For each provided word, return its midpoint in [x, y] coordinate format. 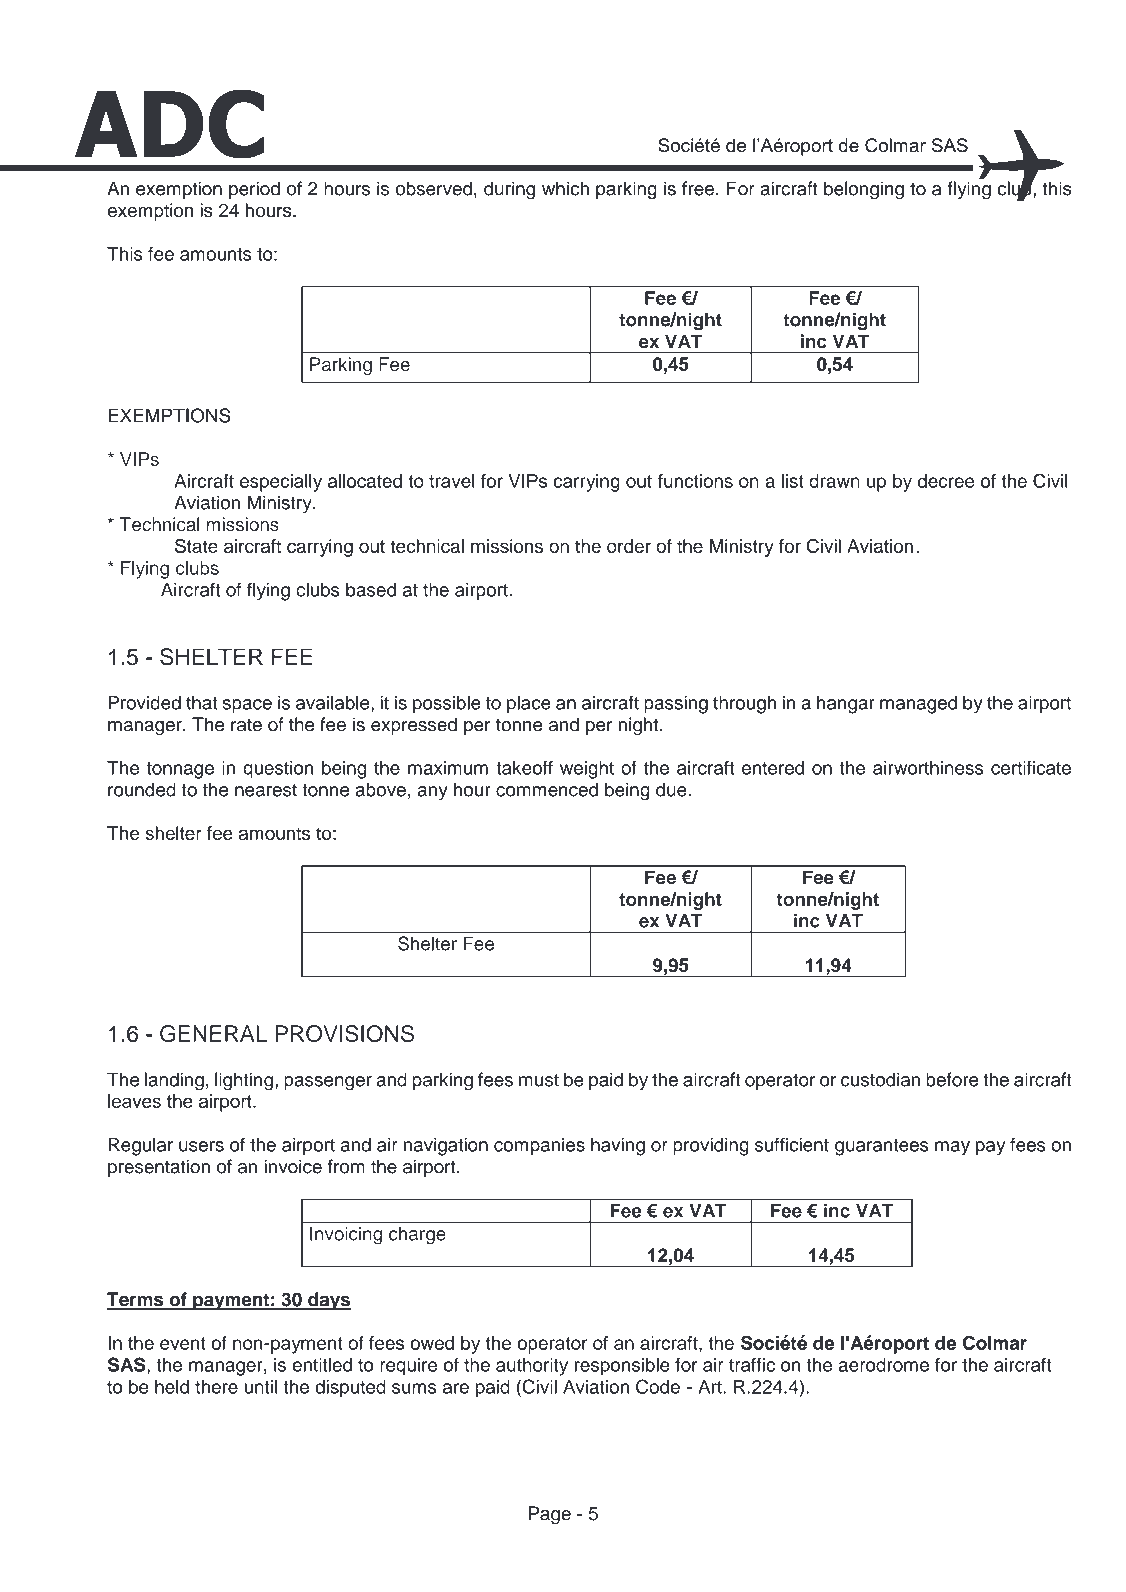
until [261, 1386]
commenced [547, 789]
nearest [266, 790]
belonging [864, 190]
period [254, 190]
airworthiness [928, 768]
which [565, 188]
